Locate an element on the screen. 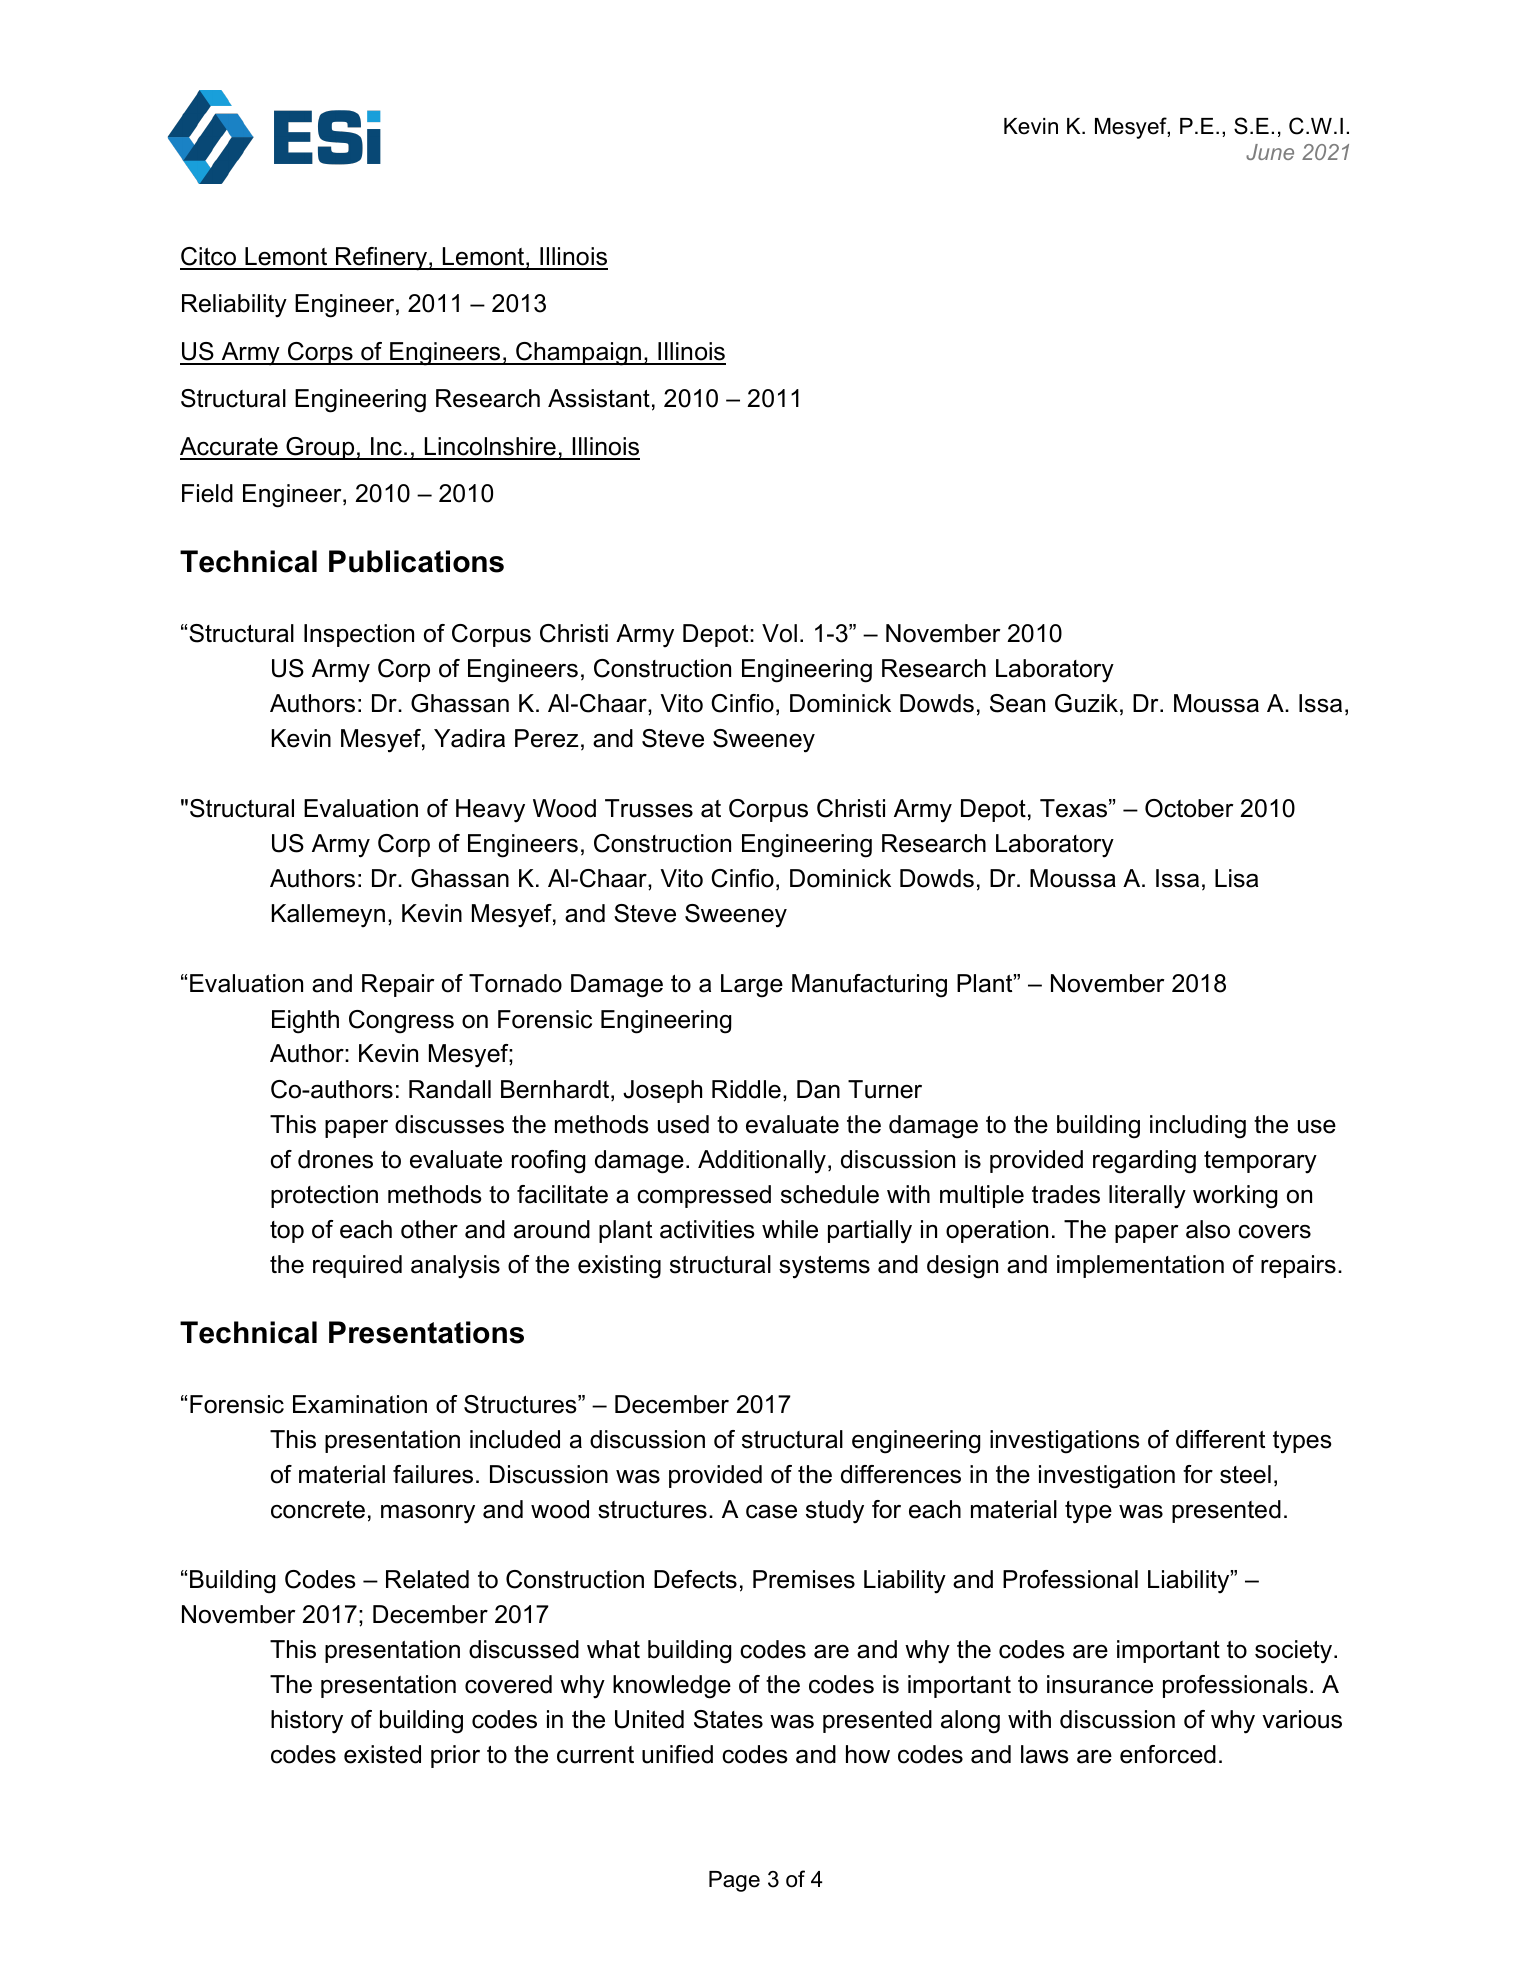 The width and height of the screenshot is (1531, 1982). drones is located at coordinates (335, 1159).
